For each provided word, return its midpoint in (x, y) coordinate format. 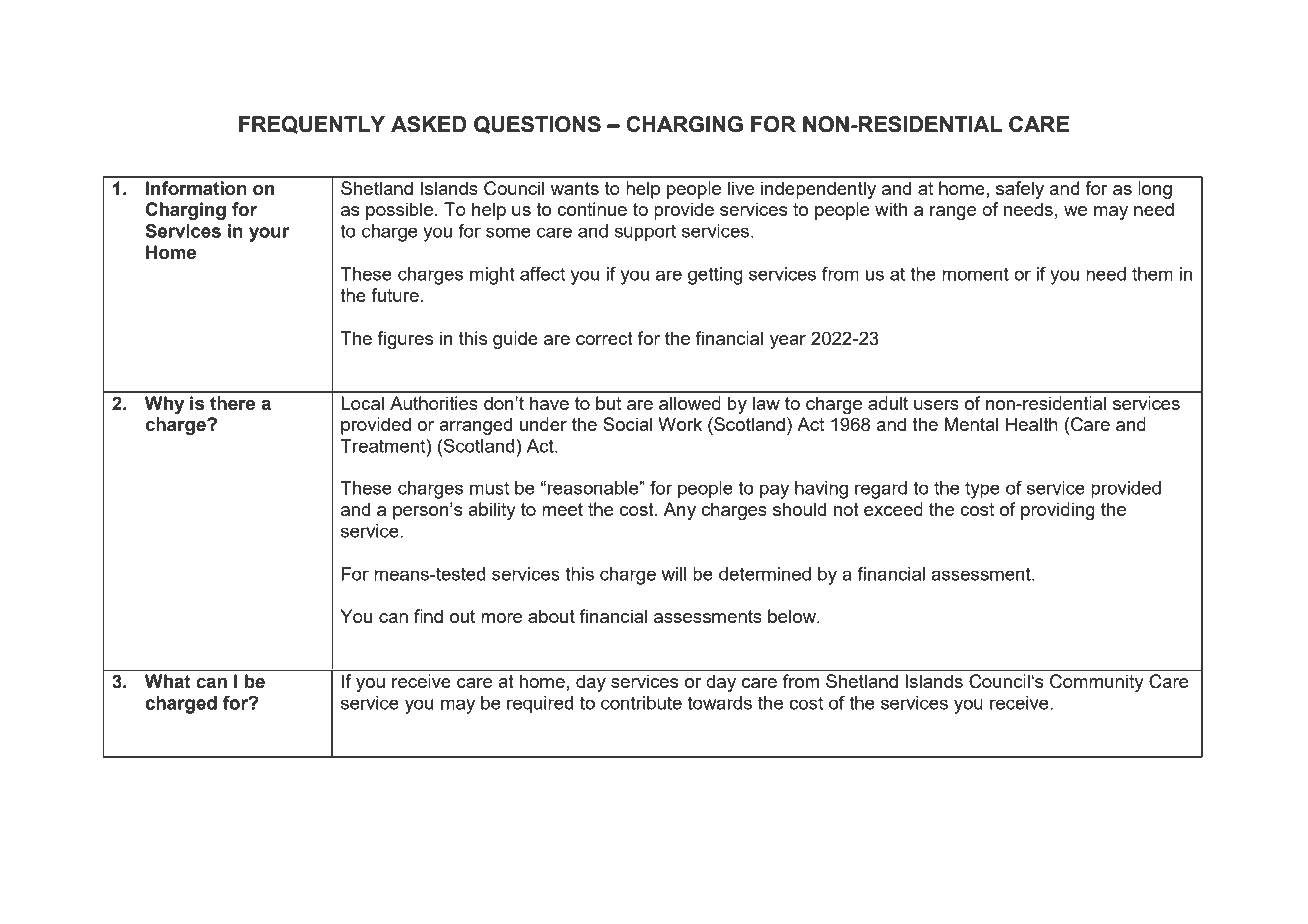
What (168, 681)
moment (975, 274)
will (674, 574)
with (891, 209)
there (232, 403)
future (395, 295)
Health (1032, 424)
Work (680, 424)
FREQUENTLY (312, 125)
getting (715, 276)
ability (492, 511)
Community (1097, 683)
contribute (641, 703)
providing (1058, 511)
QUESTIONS (537, 125)
